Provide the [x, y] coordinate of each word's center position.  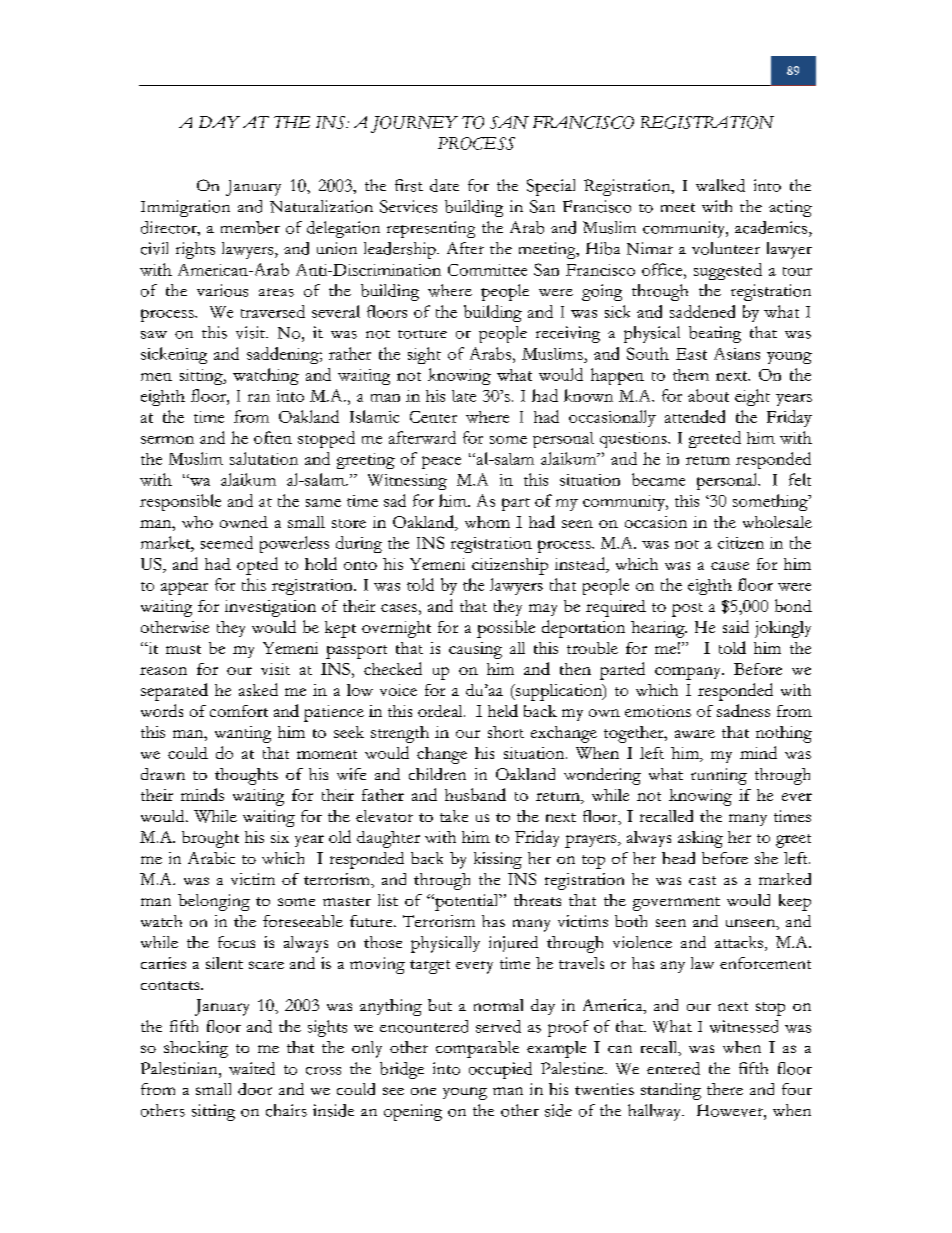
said [736, 626]
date [444, 185]
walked [720, 185]
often [273, 437]
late [464, 396]
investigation [270, 608]
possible [506, 629]
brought [210, 839]
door [255, 1089]
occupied [500, 1070]
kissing [498, 860]
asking [700, 839]
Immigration [185, 208]
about [708, 395]
